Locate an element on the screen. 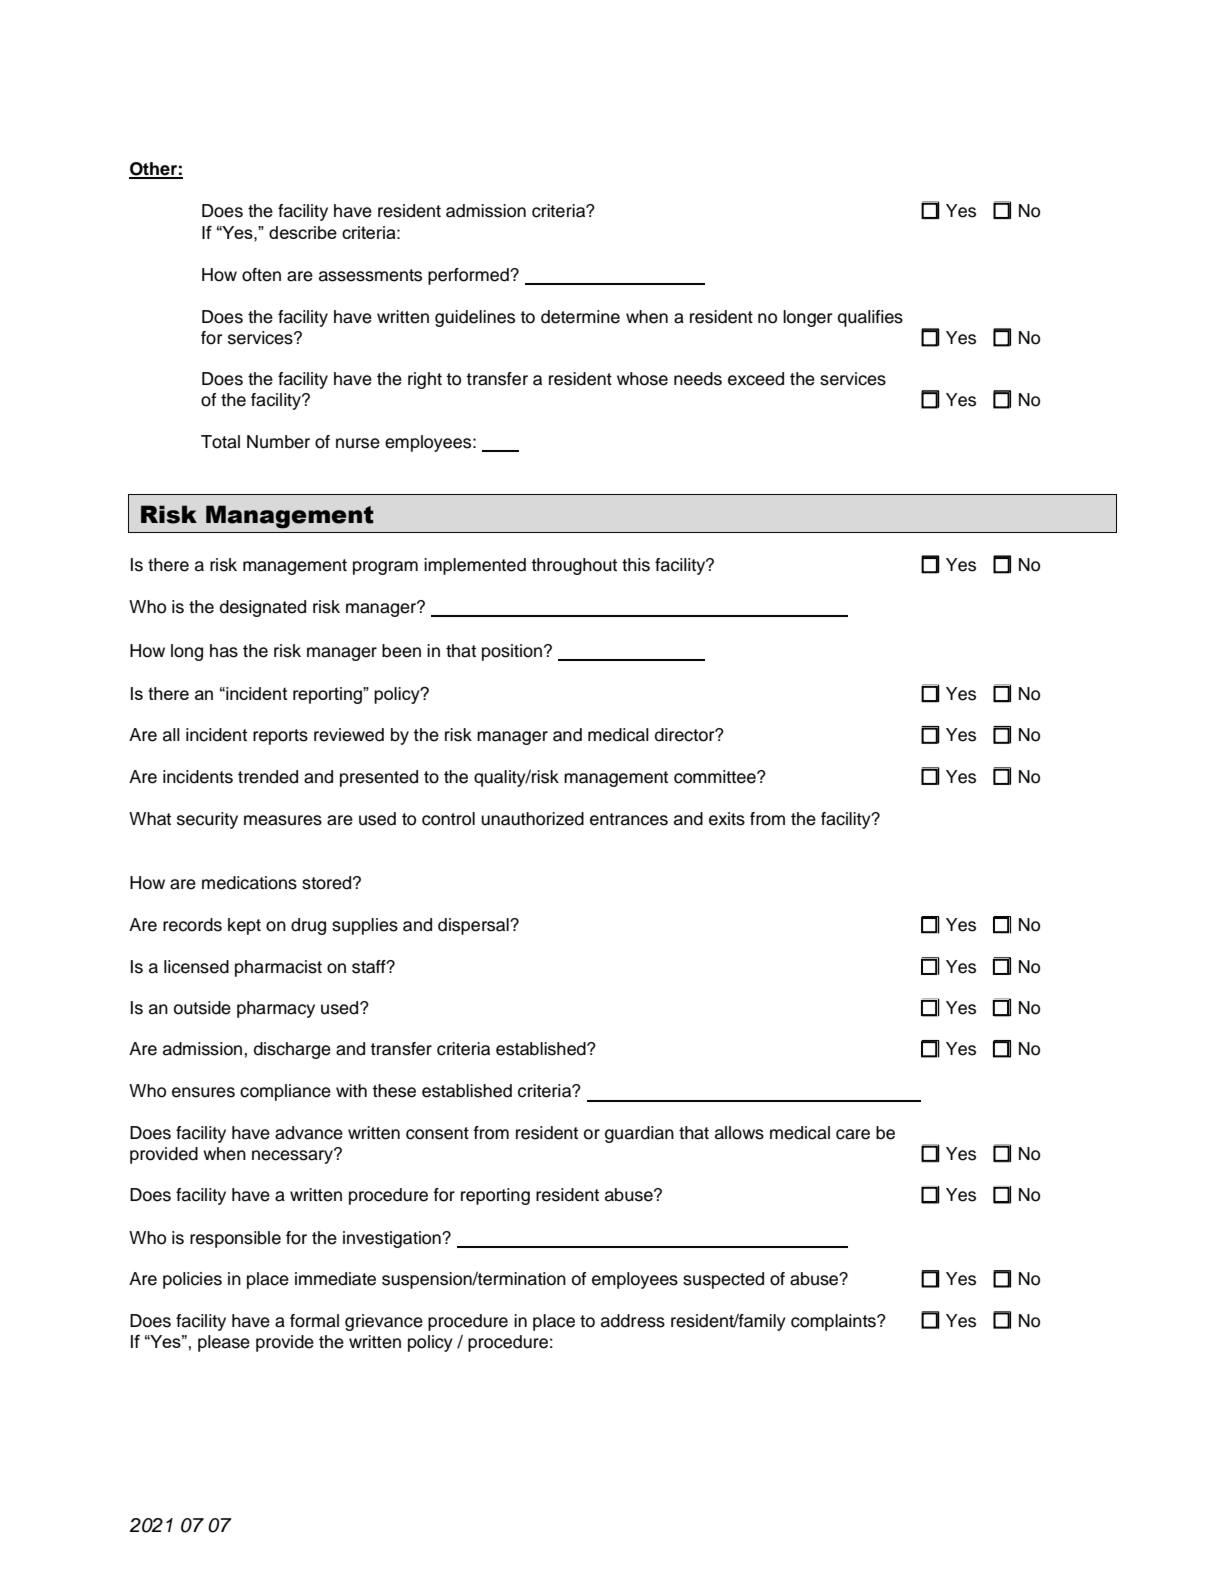 The height and width of the screenshot is (1582, 1222). unauthorized is located at coordinates (532, 819).
